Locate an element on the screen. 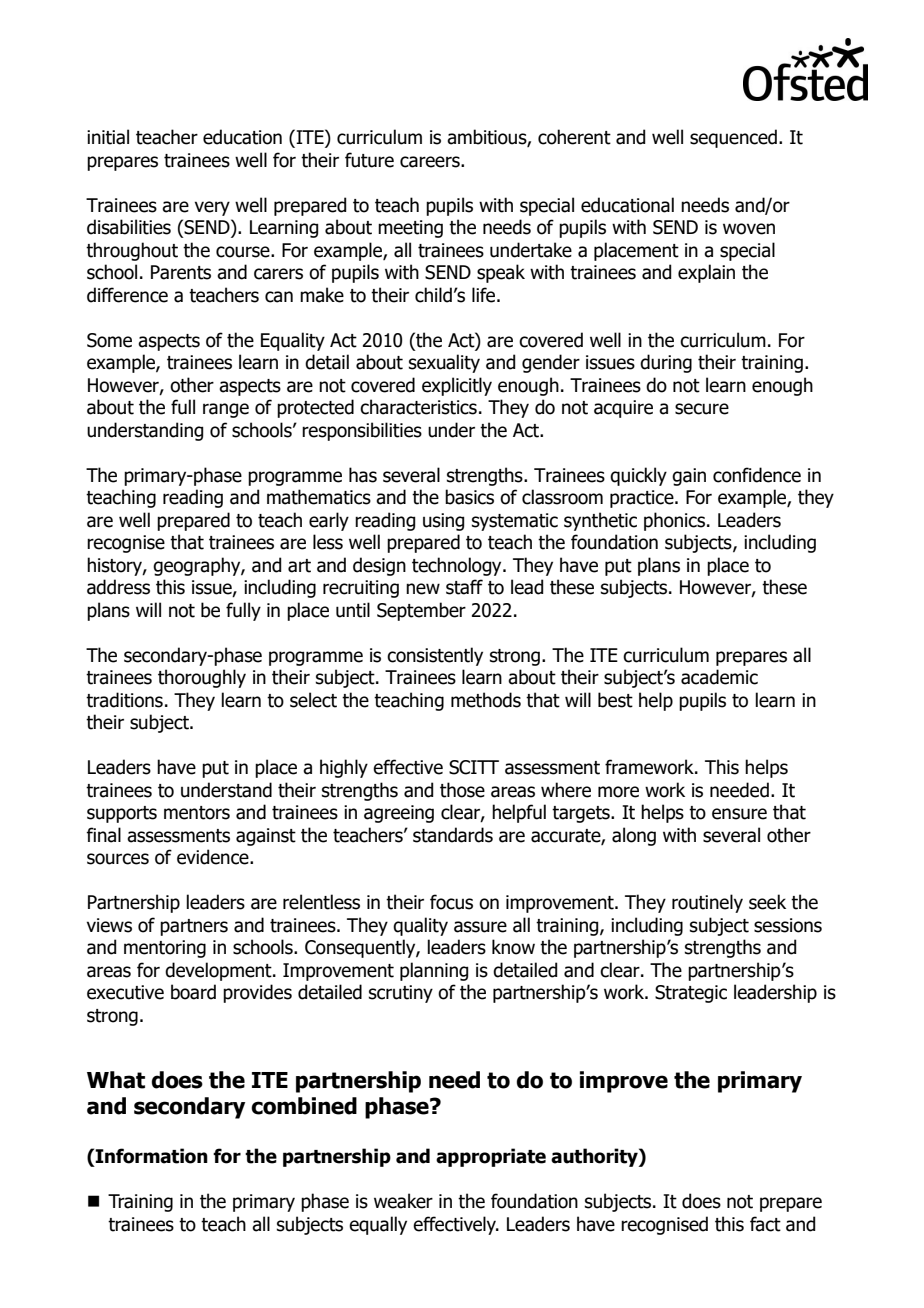 The height and width of the screenshot is (1308, 924). very is located at coordinates (212, 208).
